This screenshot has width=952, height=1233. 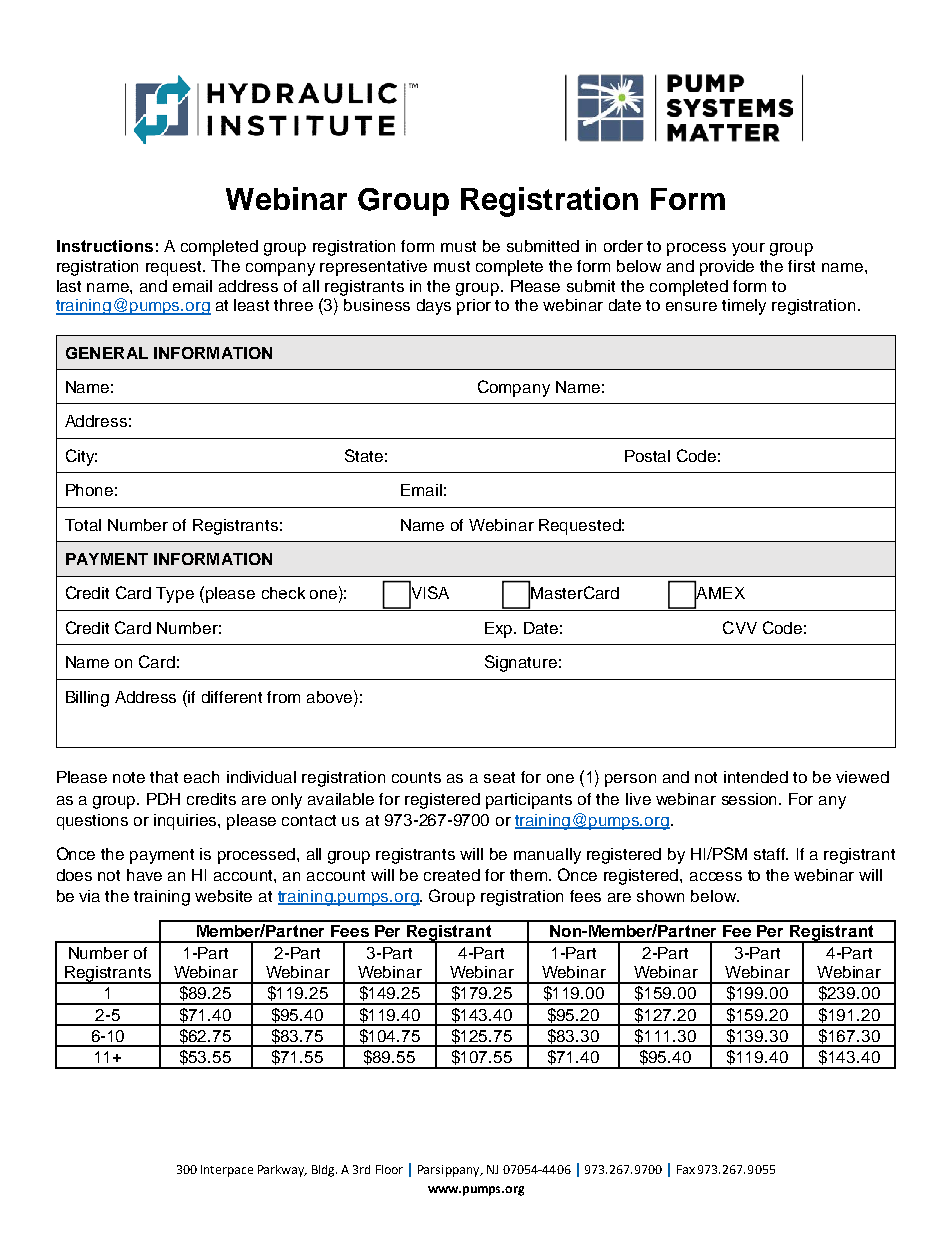 I want to click on Postal, so click(x=647, y=456).
